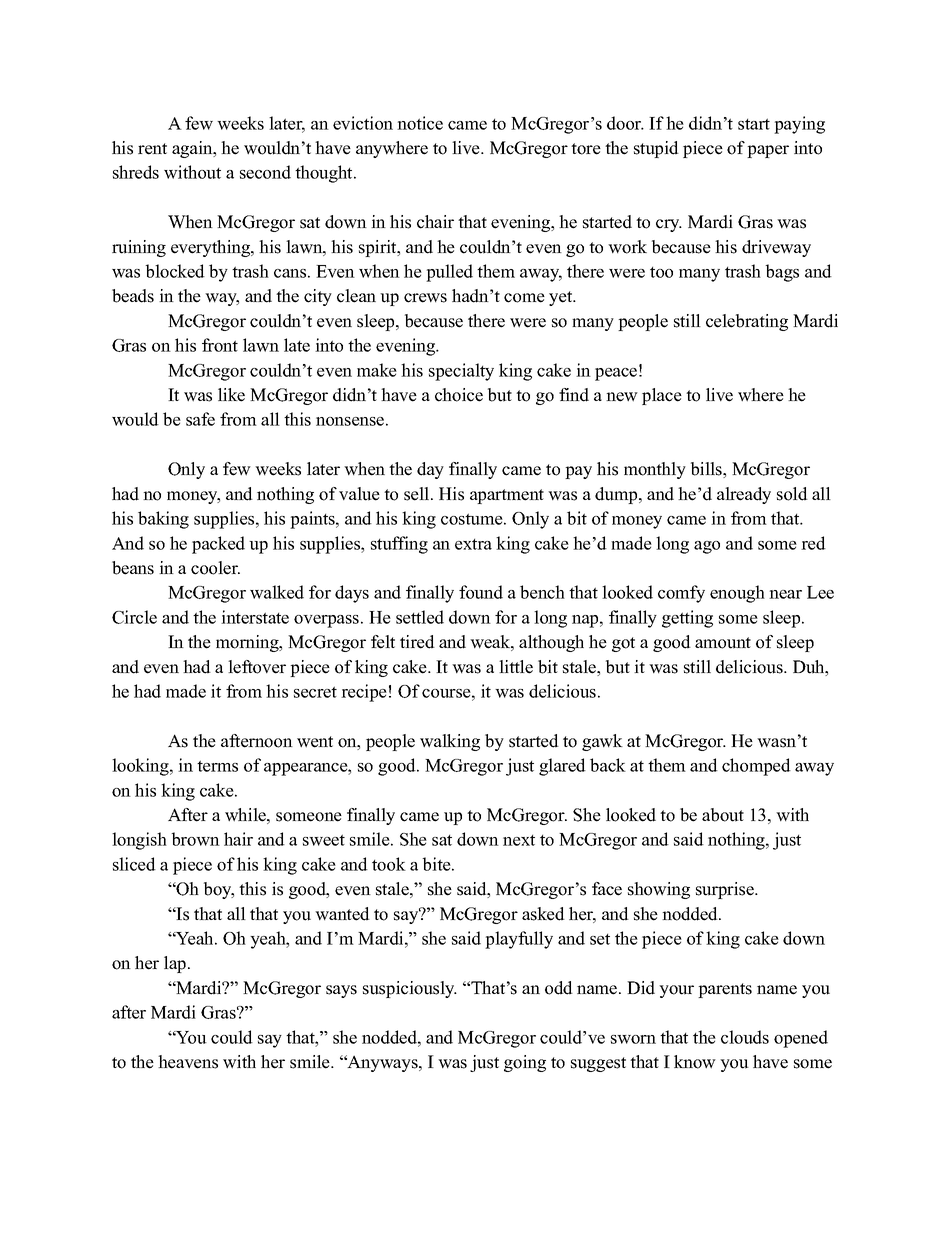  What do you see at coordinates (768, 151) in the screenshot?
I see `paper` at bounding box center [768, 151].
